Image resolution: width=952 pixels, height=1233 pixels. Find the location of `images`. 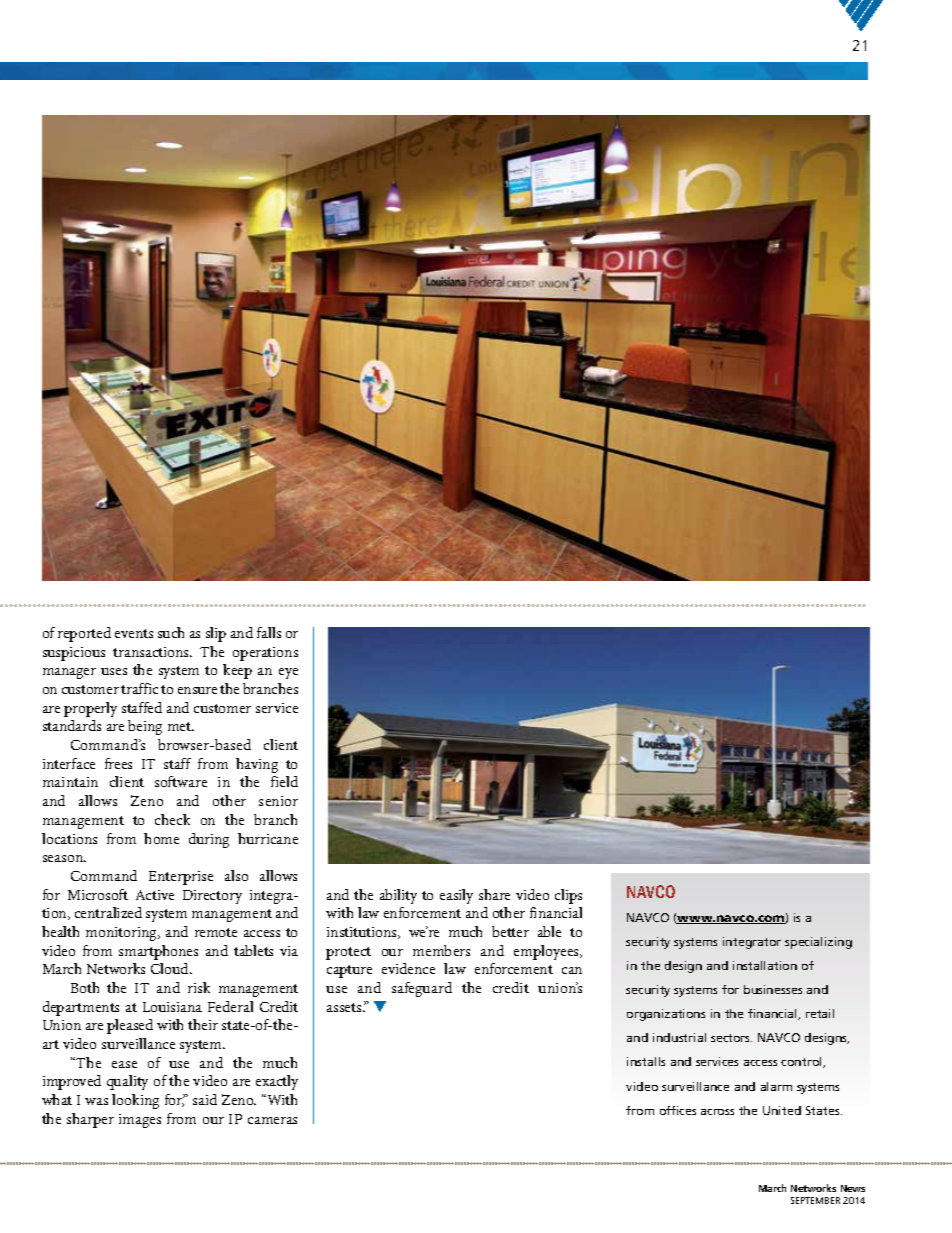

images is located at coordinates (140, 1121).
